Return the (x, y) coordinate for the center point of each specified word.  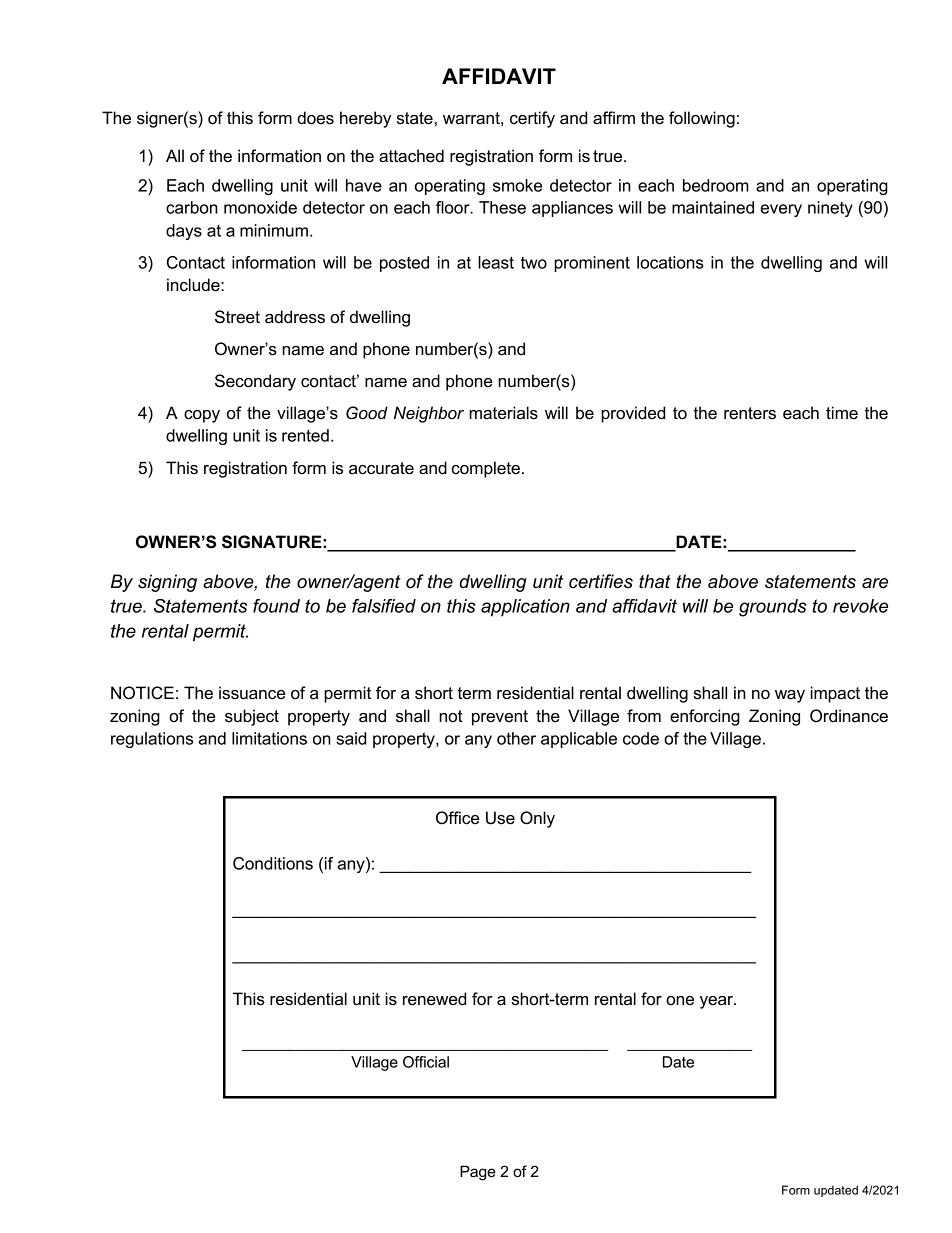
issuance (252, 693)
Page (478, 1173)
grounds (773, 608)
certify (532, 119)
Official (426, 1062)
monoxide (260, 207)
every (781, 210)
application (525, 608)
